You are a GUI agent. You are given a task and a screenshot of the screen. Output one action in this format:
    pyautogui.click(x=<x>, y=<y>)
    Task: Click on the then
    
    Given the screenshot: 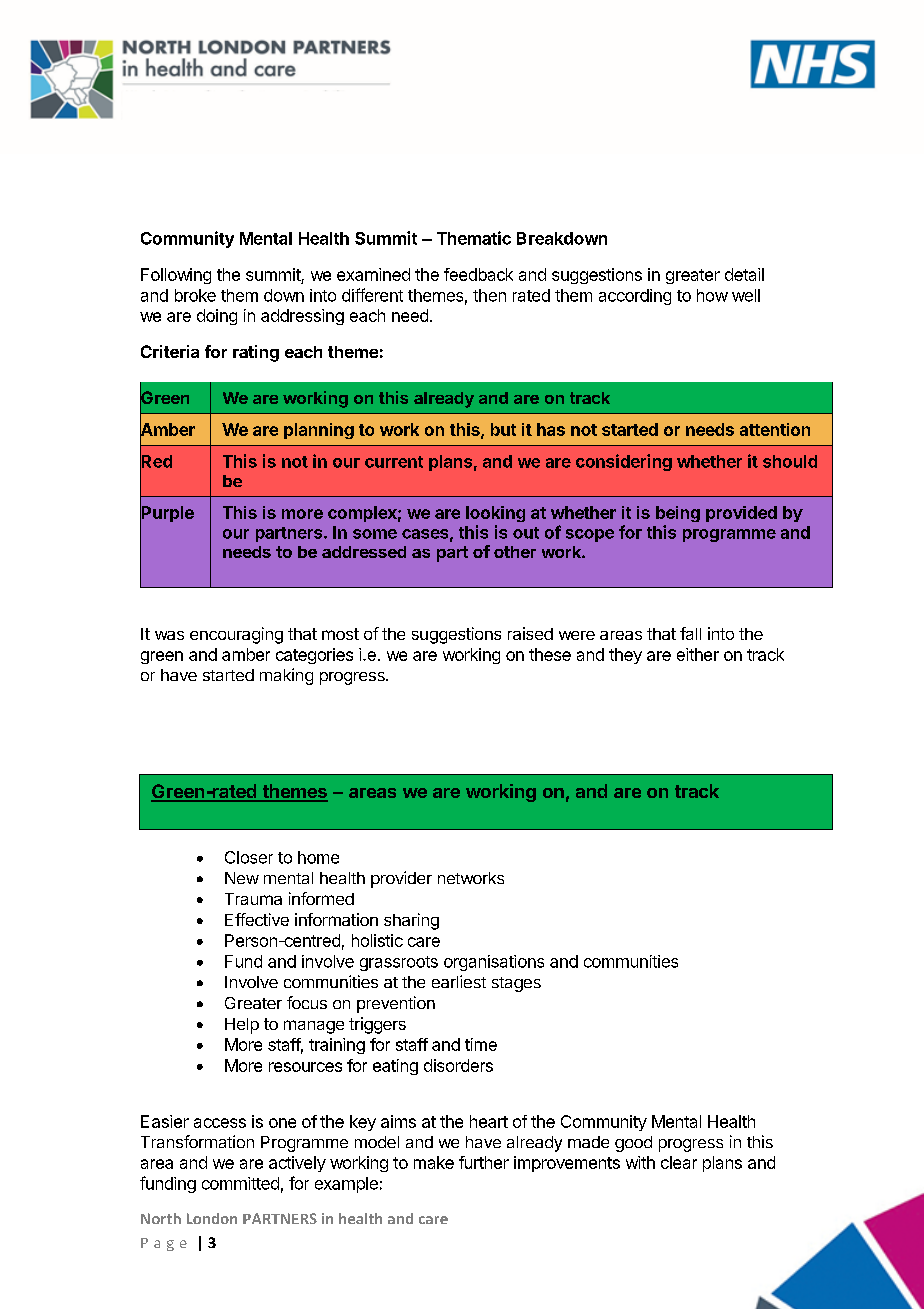 What is the action you would take?
    pyautogui.click(x=489, y=295)
